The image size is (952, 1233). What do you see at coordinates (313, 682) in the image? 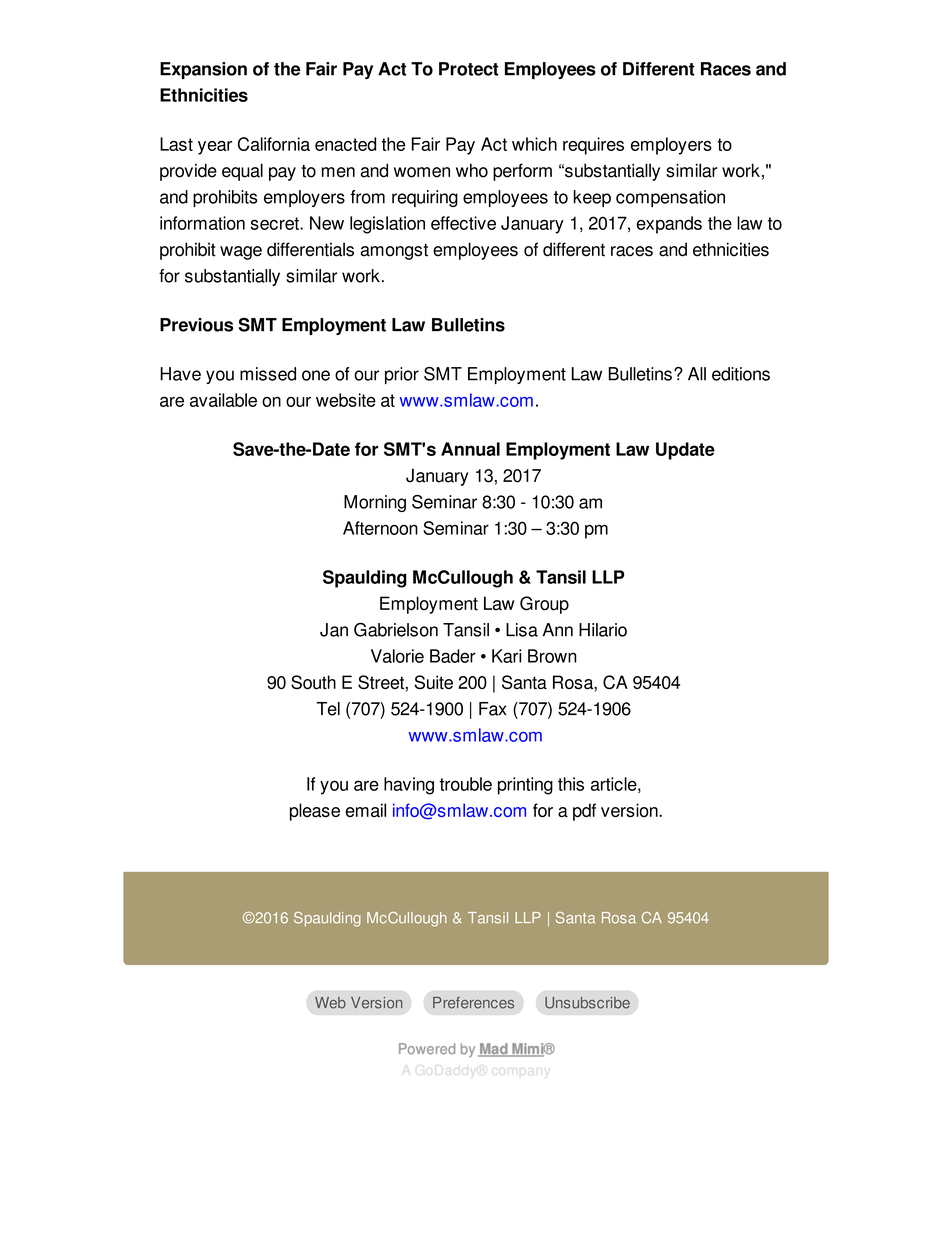
I see `South` at bounding box center [313, 682].
